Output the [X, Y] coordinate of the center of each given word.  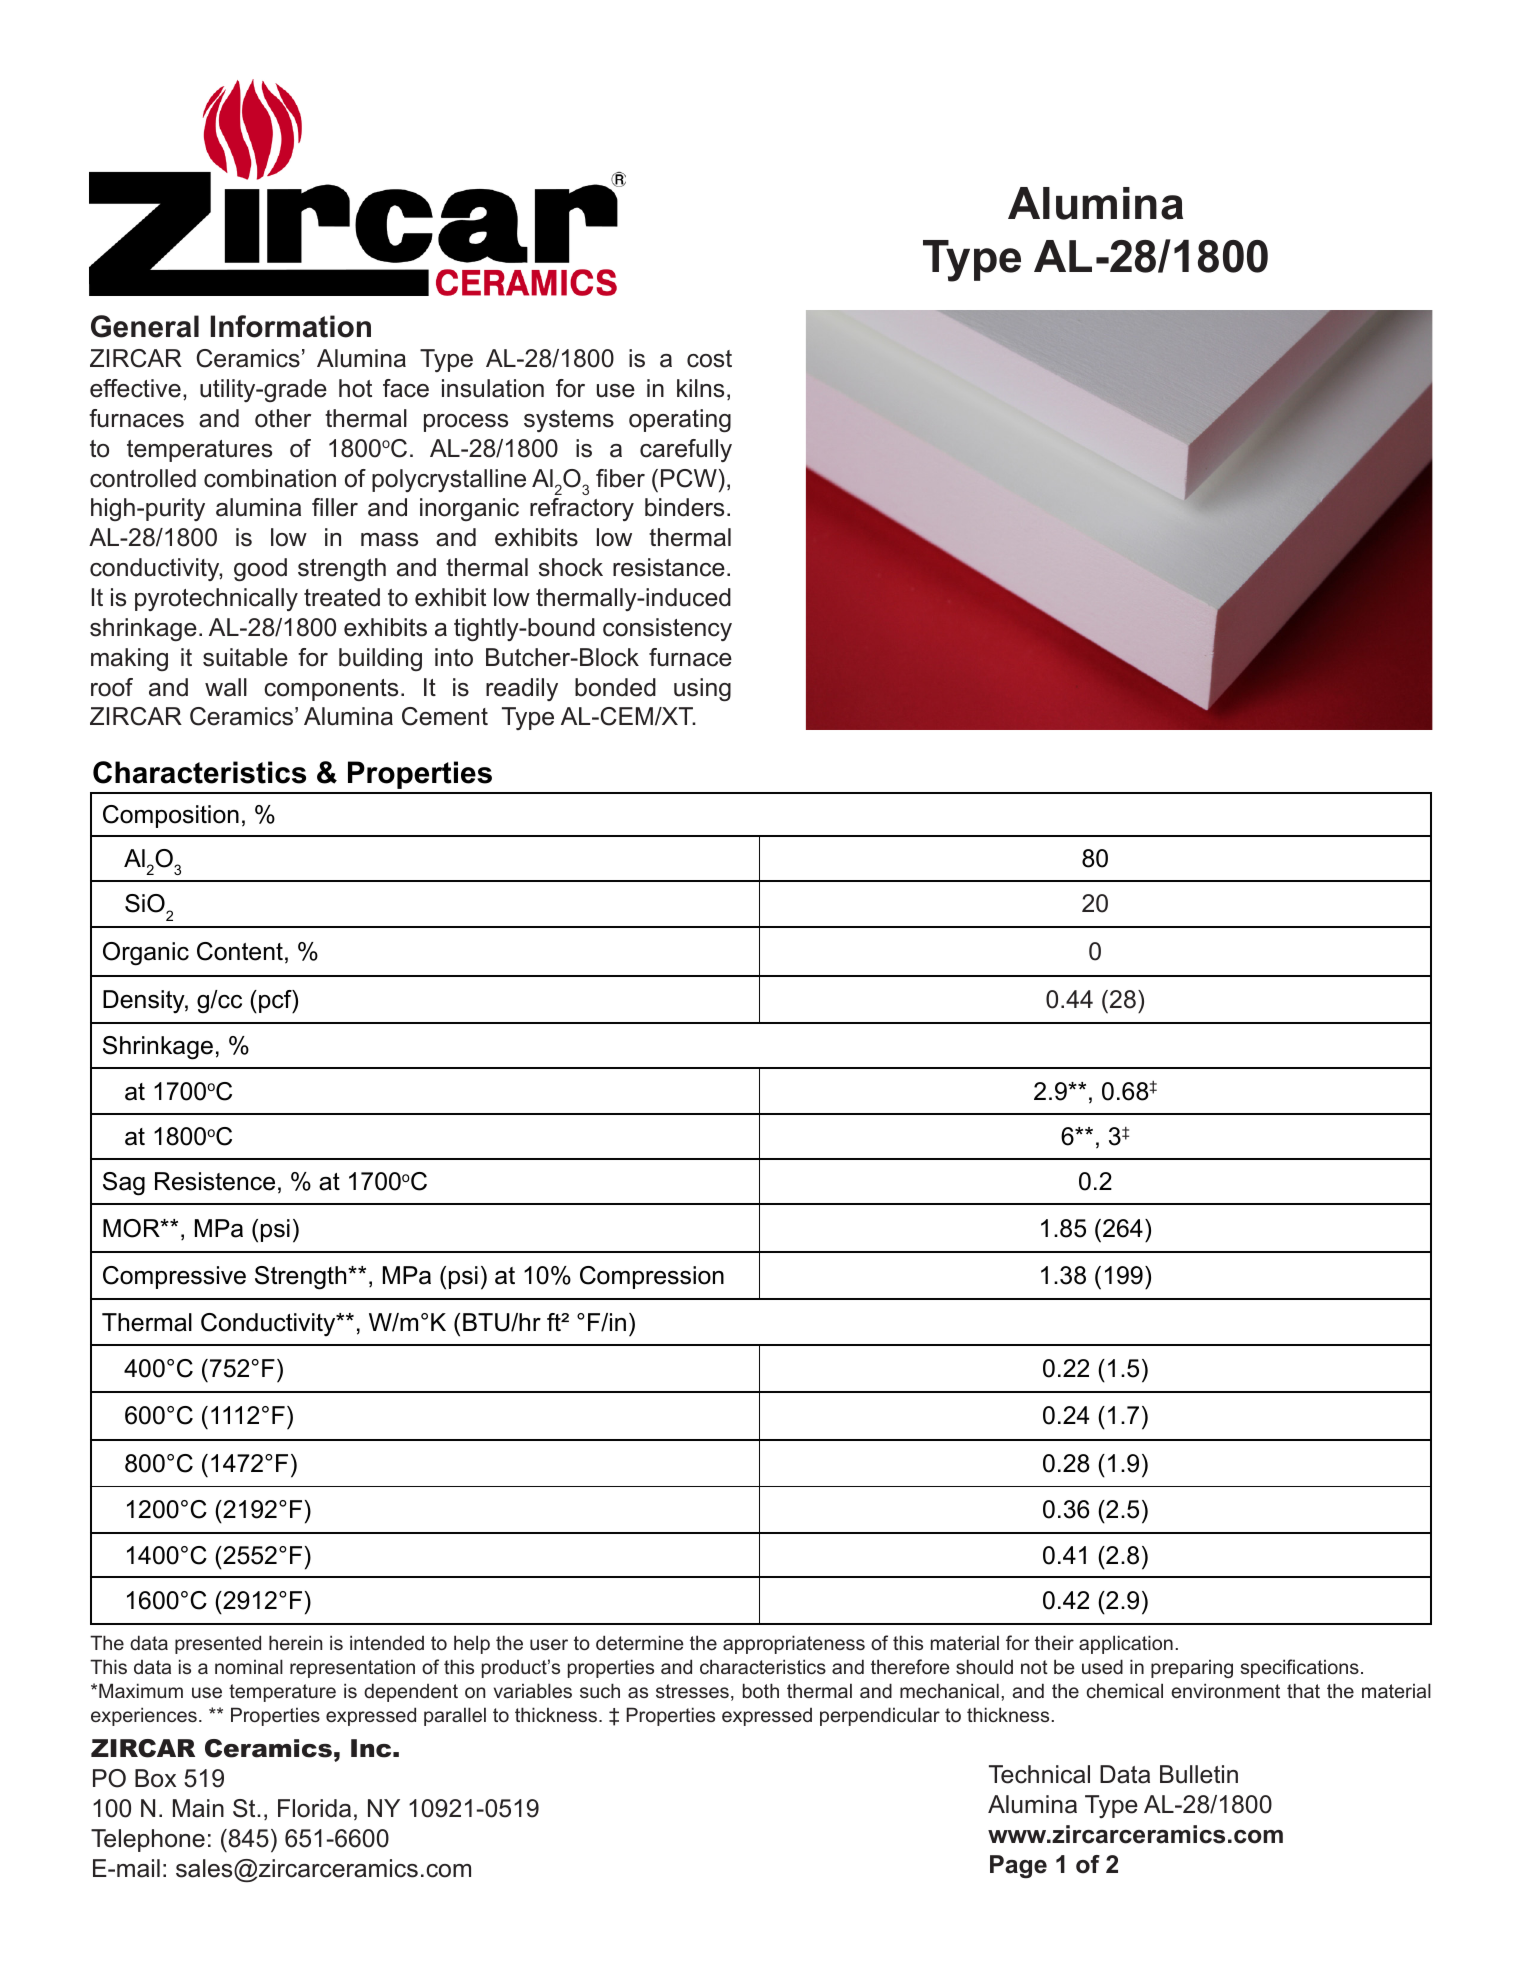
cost [709, 359]
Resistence [215, 1181]
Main [198, 1808]
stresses [692, 1691]
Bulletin [1199, 1774]
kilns [700, 388]
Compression [652, 1277]
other [283, 418]
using [702, 689]
